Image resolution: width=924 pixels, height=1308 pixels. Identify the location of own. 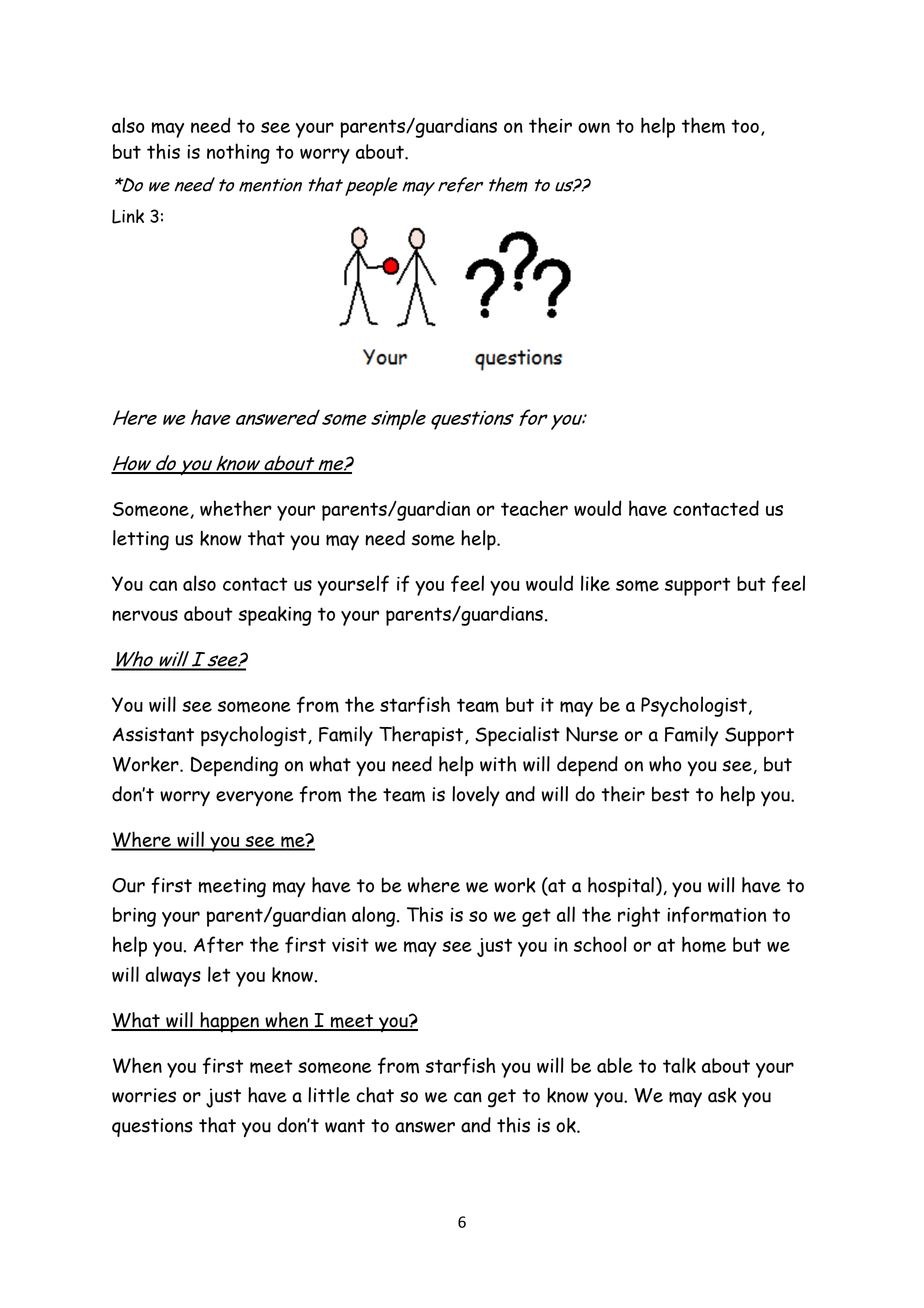
(594, 127).
